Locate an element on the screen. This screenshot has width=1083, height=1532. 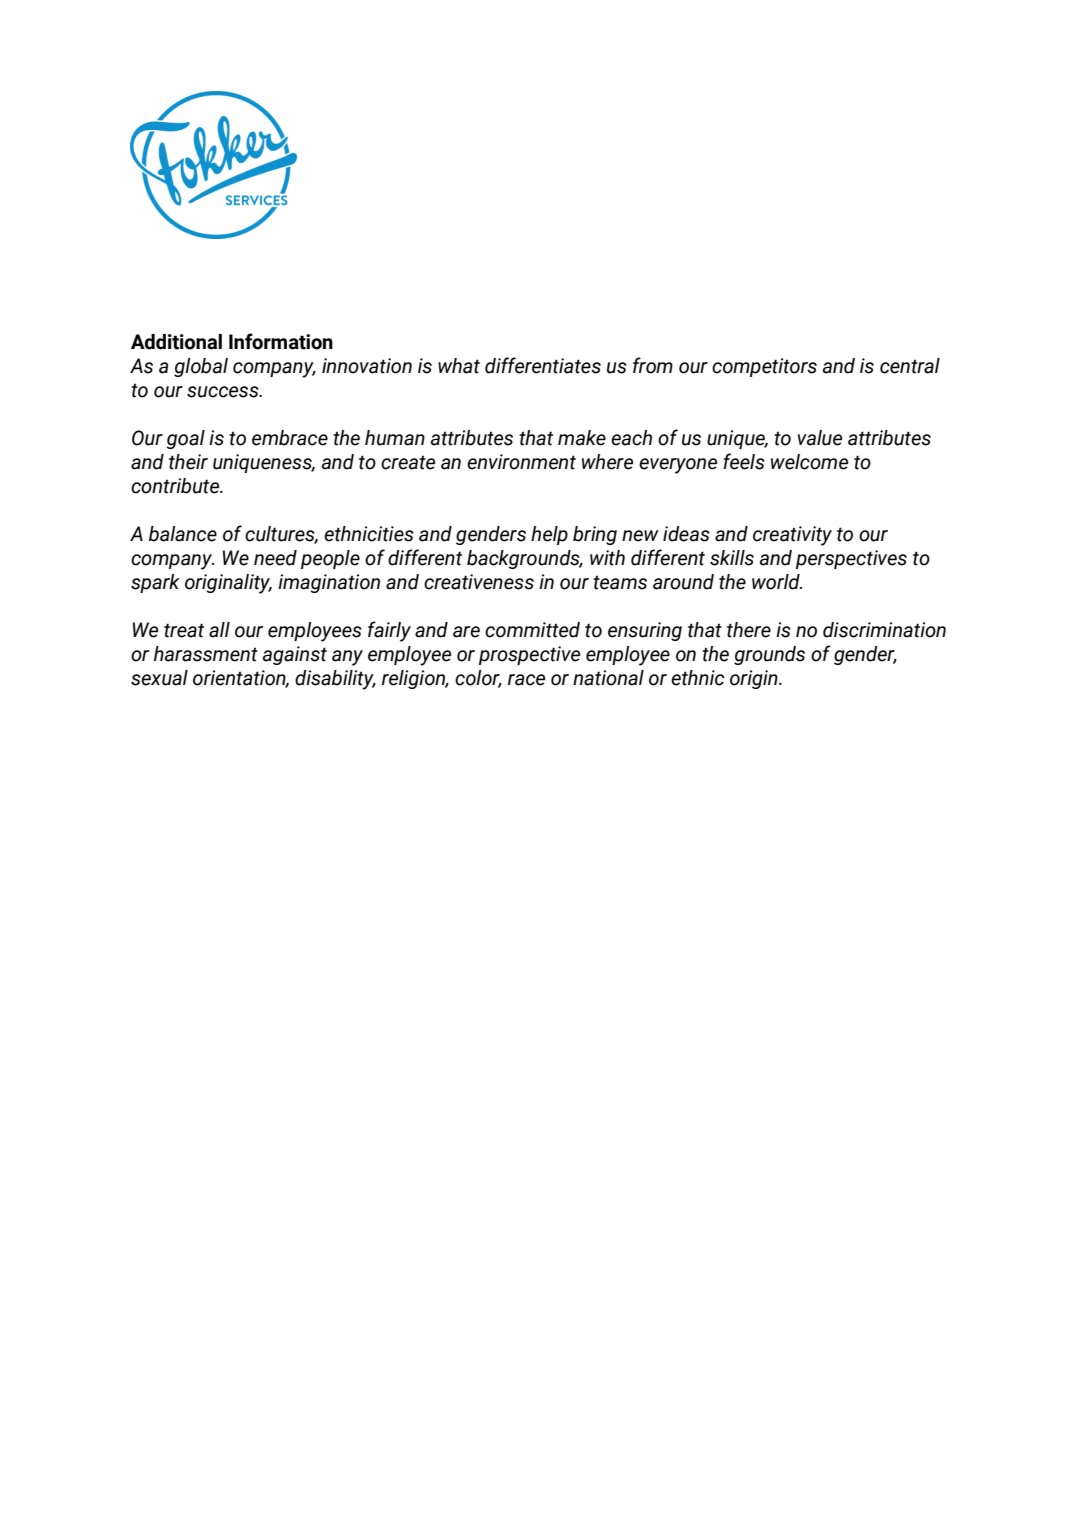
creativity is located at coordinates (792, 536).
